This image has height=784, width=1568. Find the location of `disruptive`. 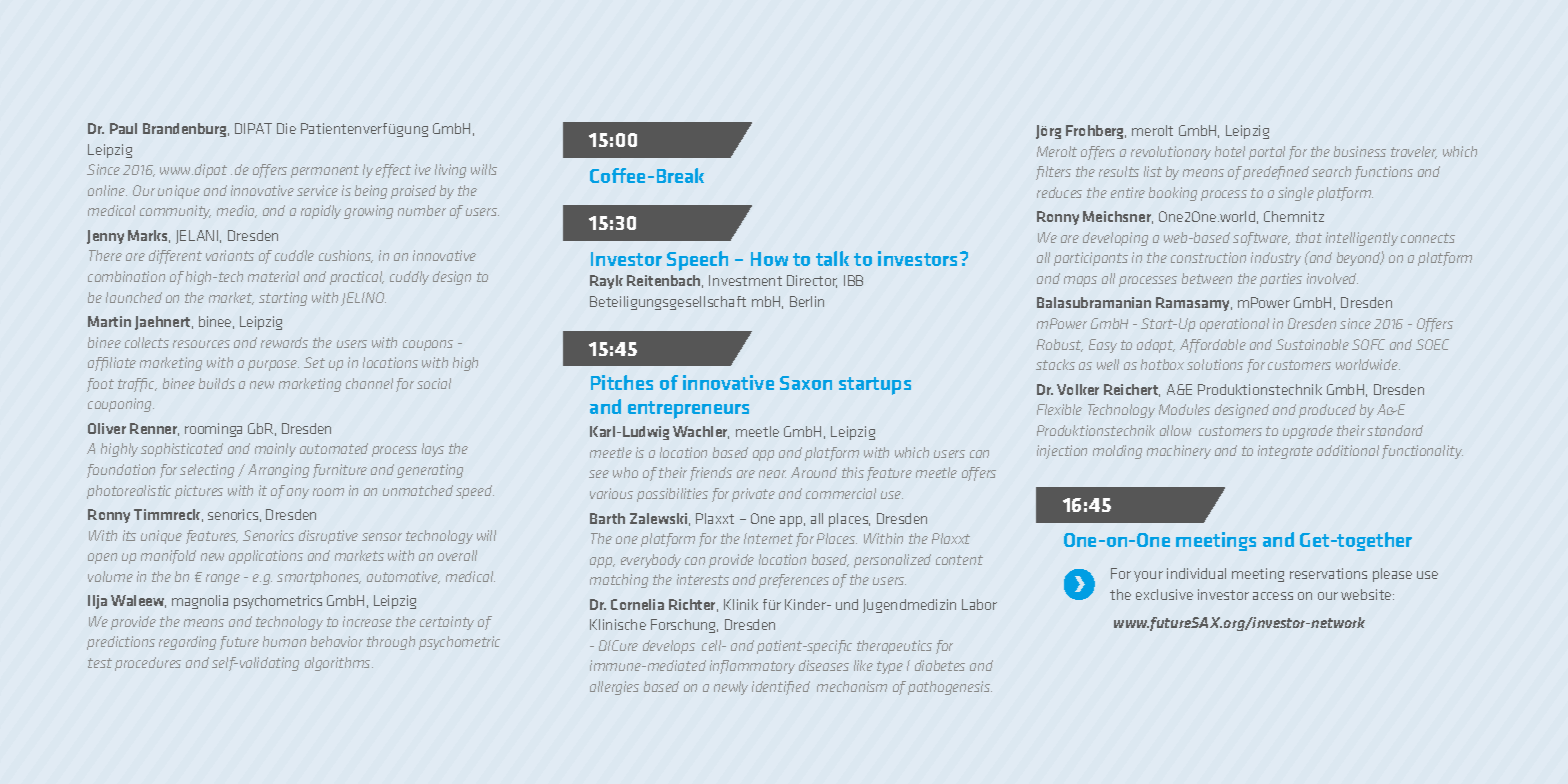

disruptive is located at coordinates (328, 537).
